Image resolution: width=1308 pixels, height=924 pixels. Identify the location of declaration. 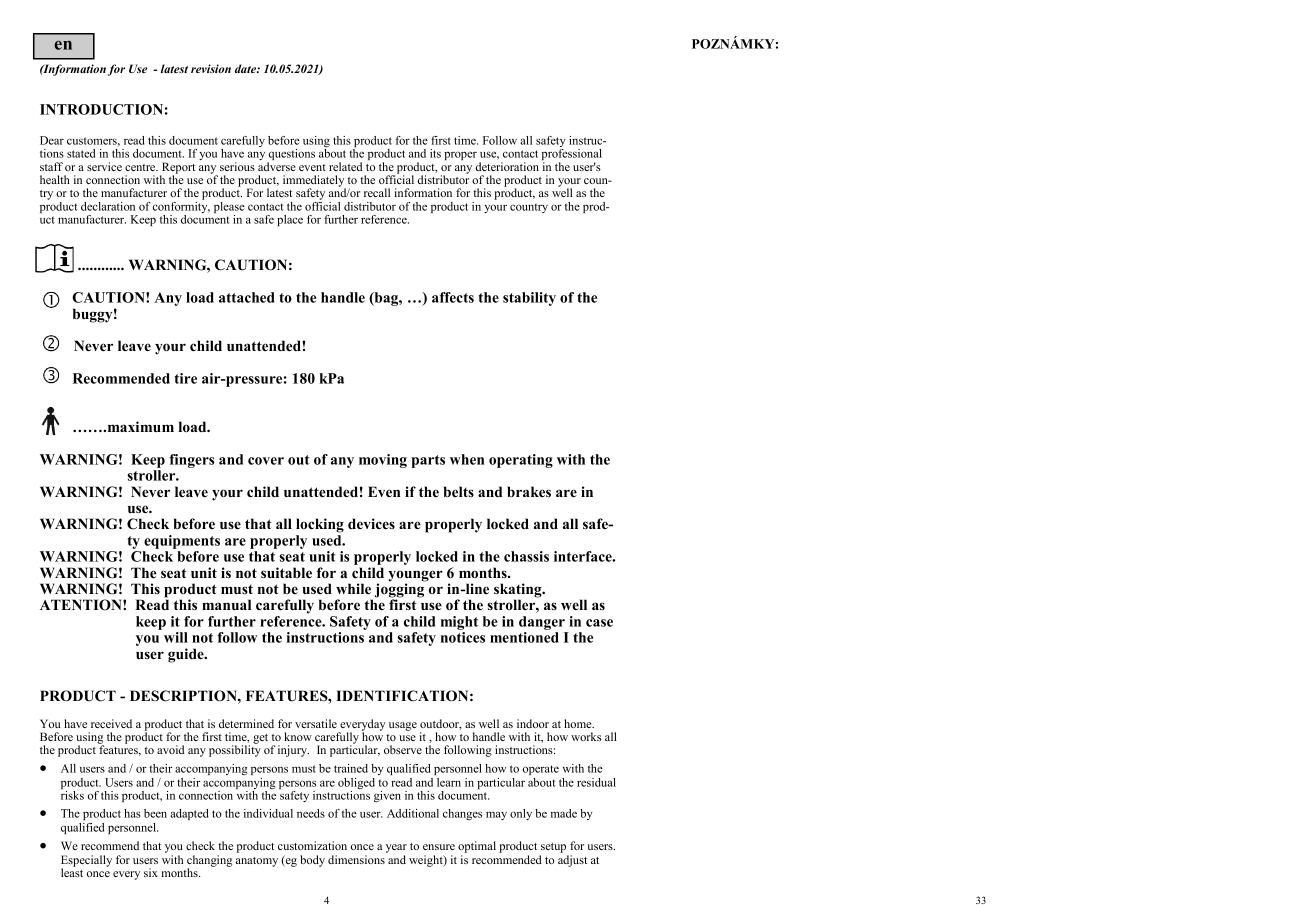
(108, 206).
